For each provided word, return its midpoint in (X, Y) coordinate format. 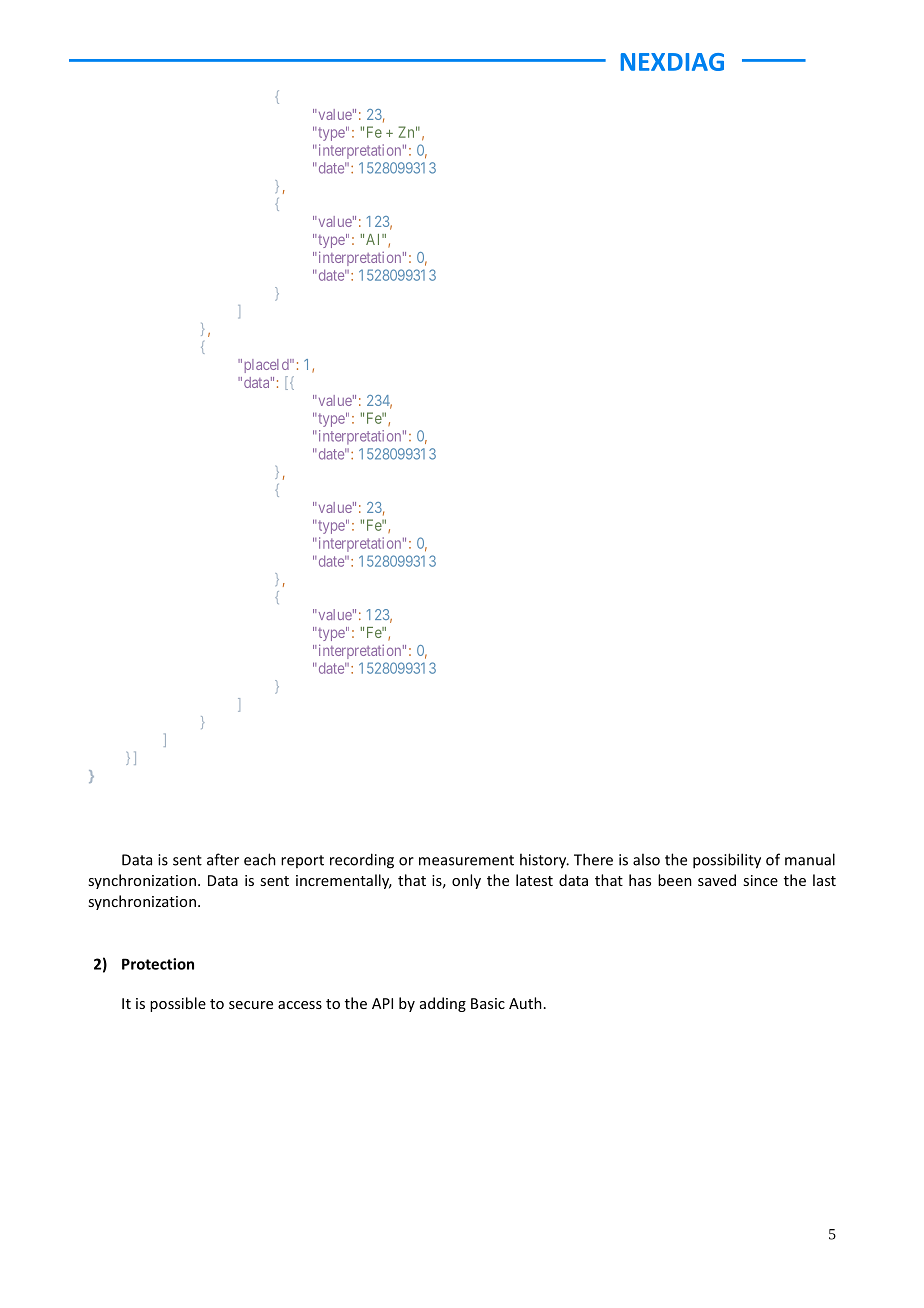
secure (251, 1005)
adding (443, 1004)
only (466, 881)
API (382, 1003)
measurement (466, 860)
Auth (525, 1003)
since (760, 880)
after (223, 859)
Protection (158, 964)
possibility (727, 861)
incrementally (344, 881)
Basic (488, 1003)
